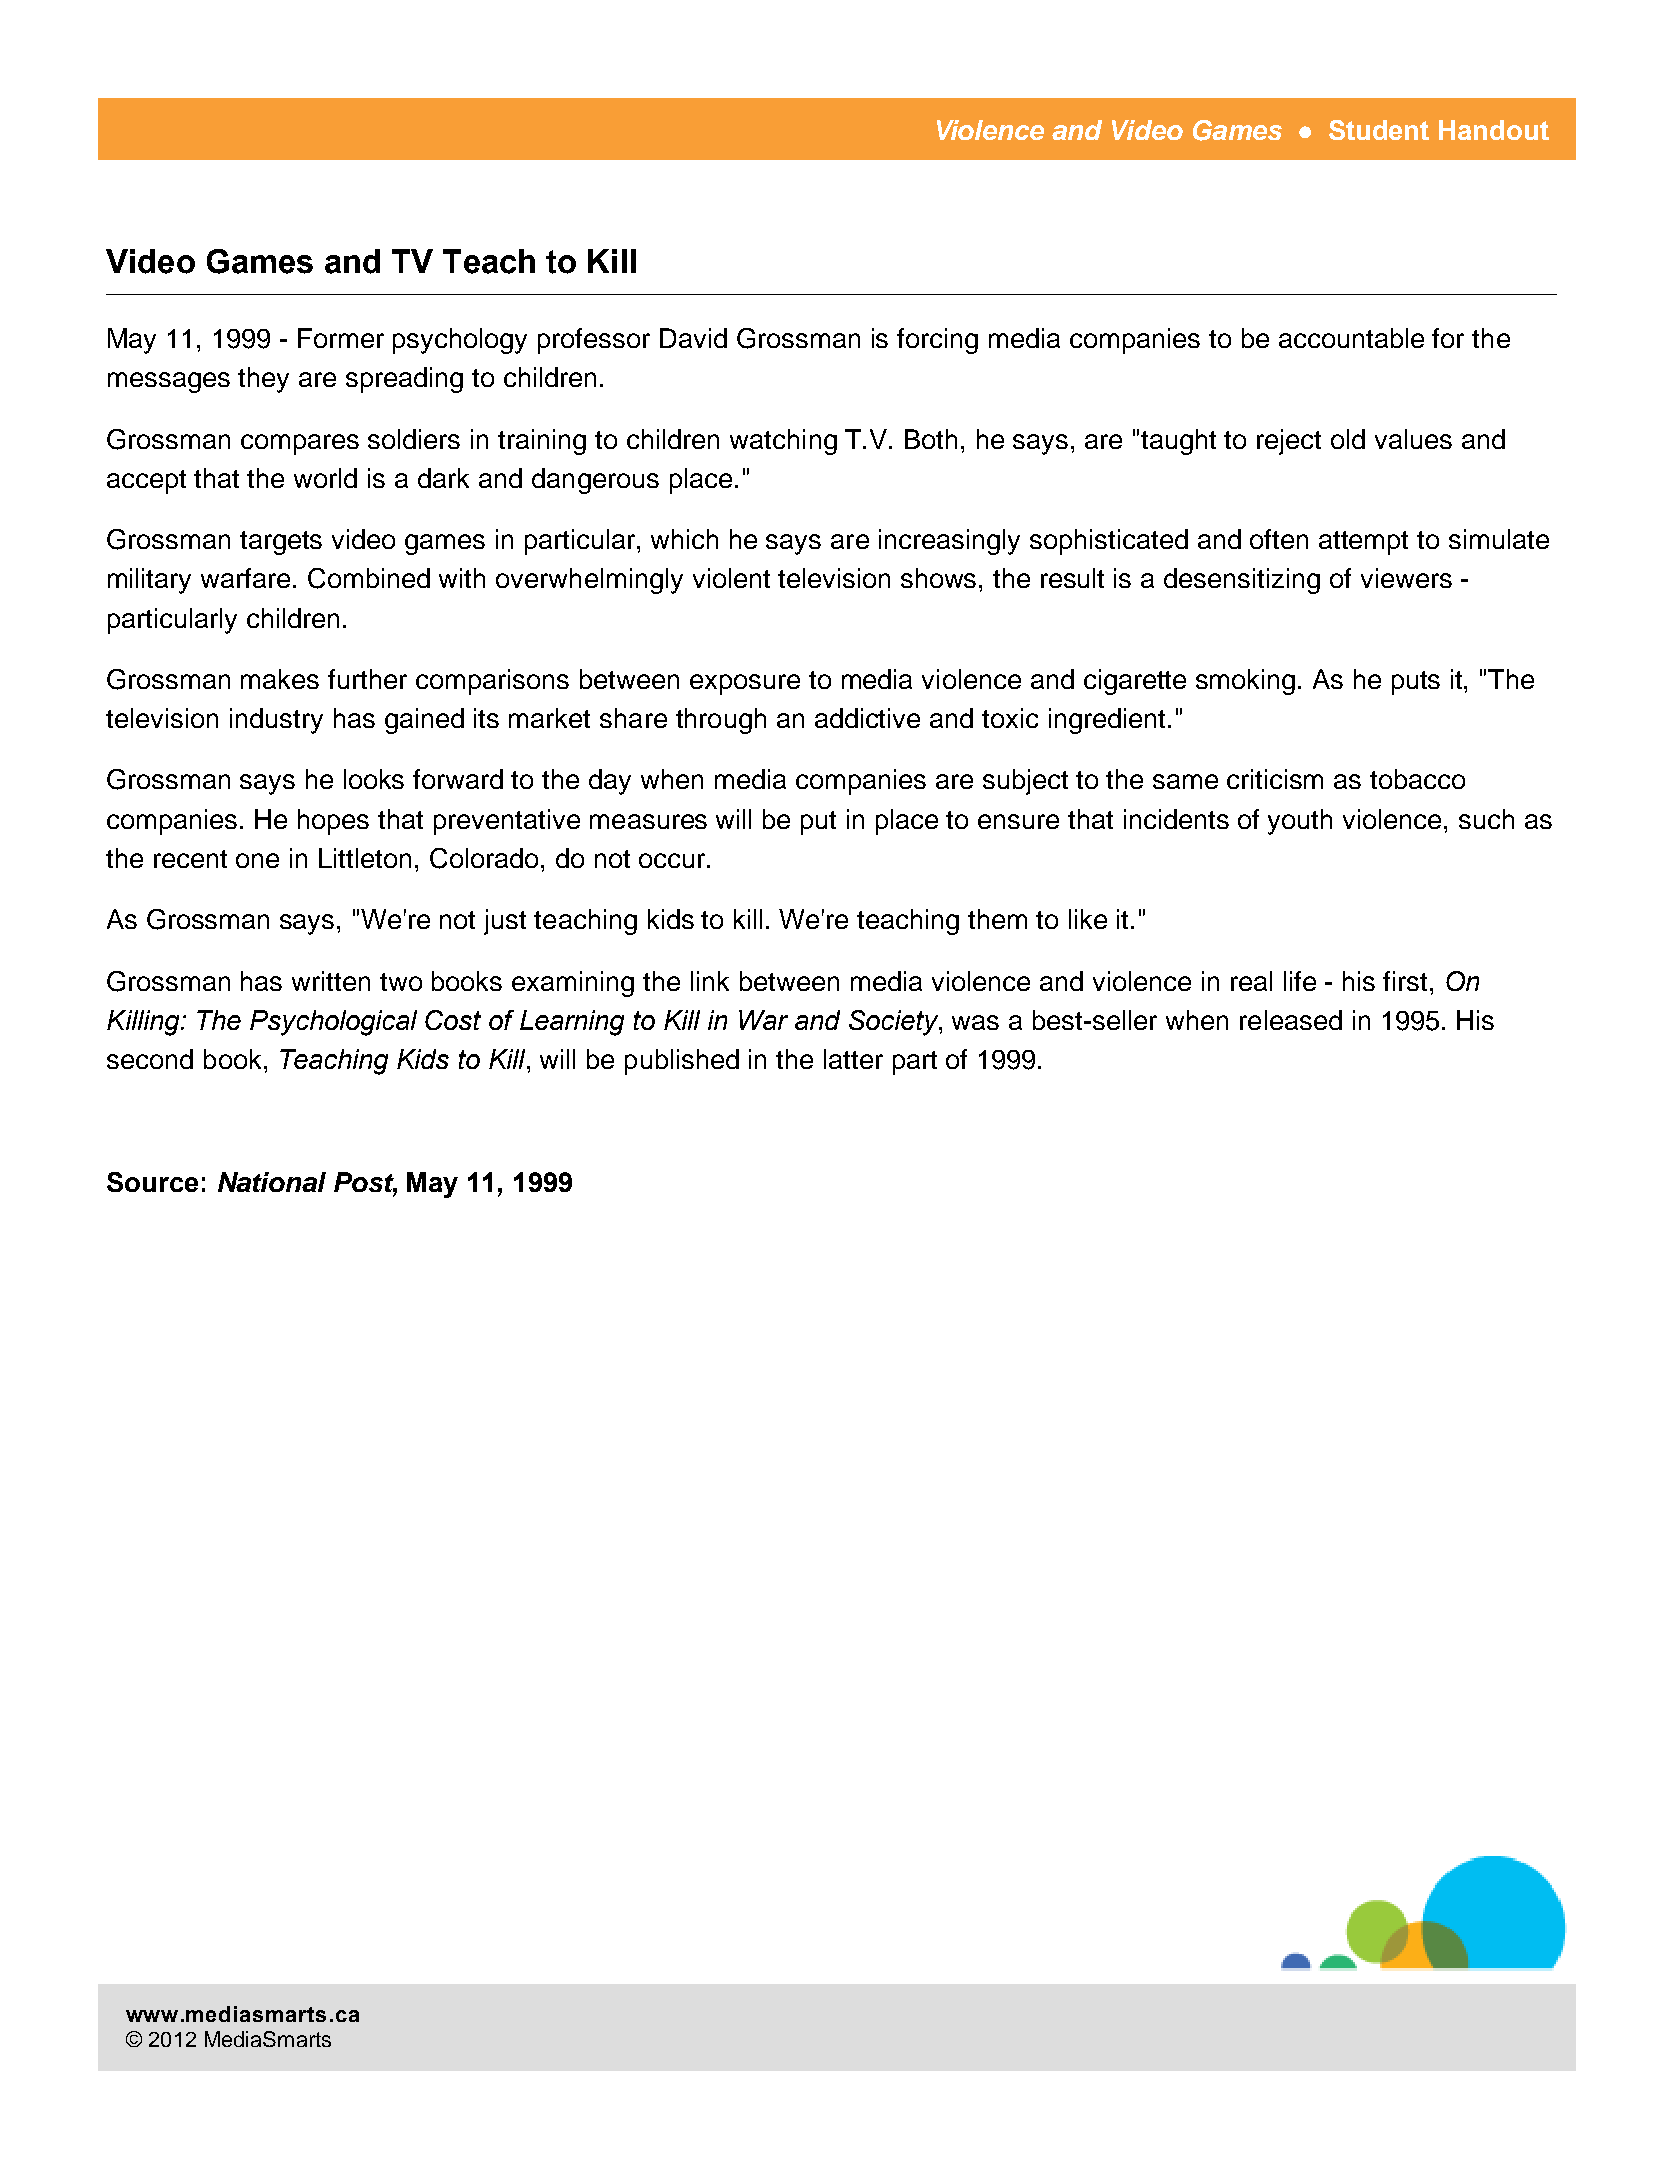 The image size is (1675, 2167). I want to click on released, so click(1291, 1020).
